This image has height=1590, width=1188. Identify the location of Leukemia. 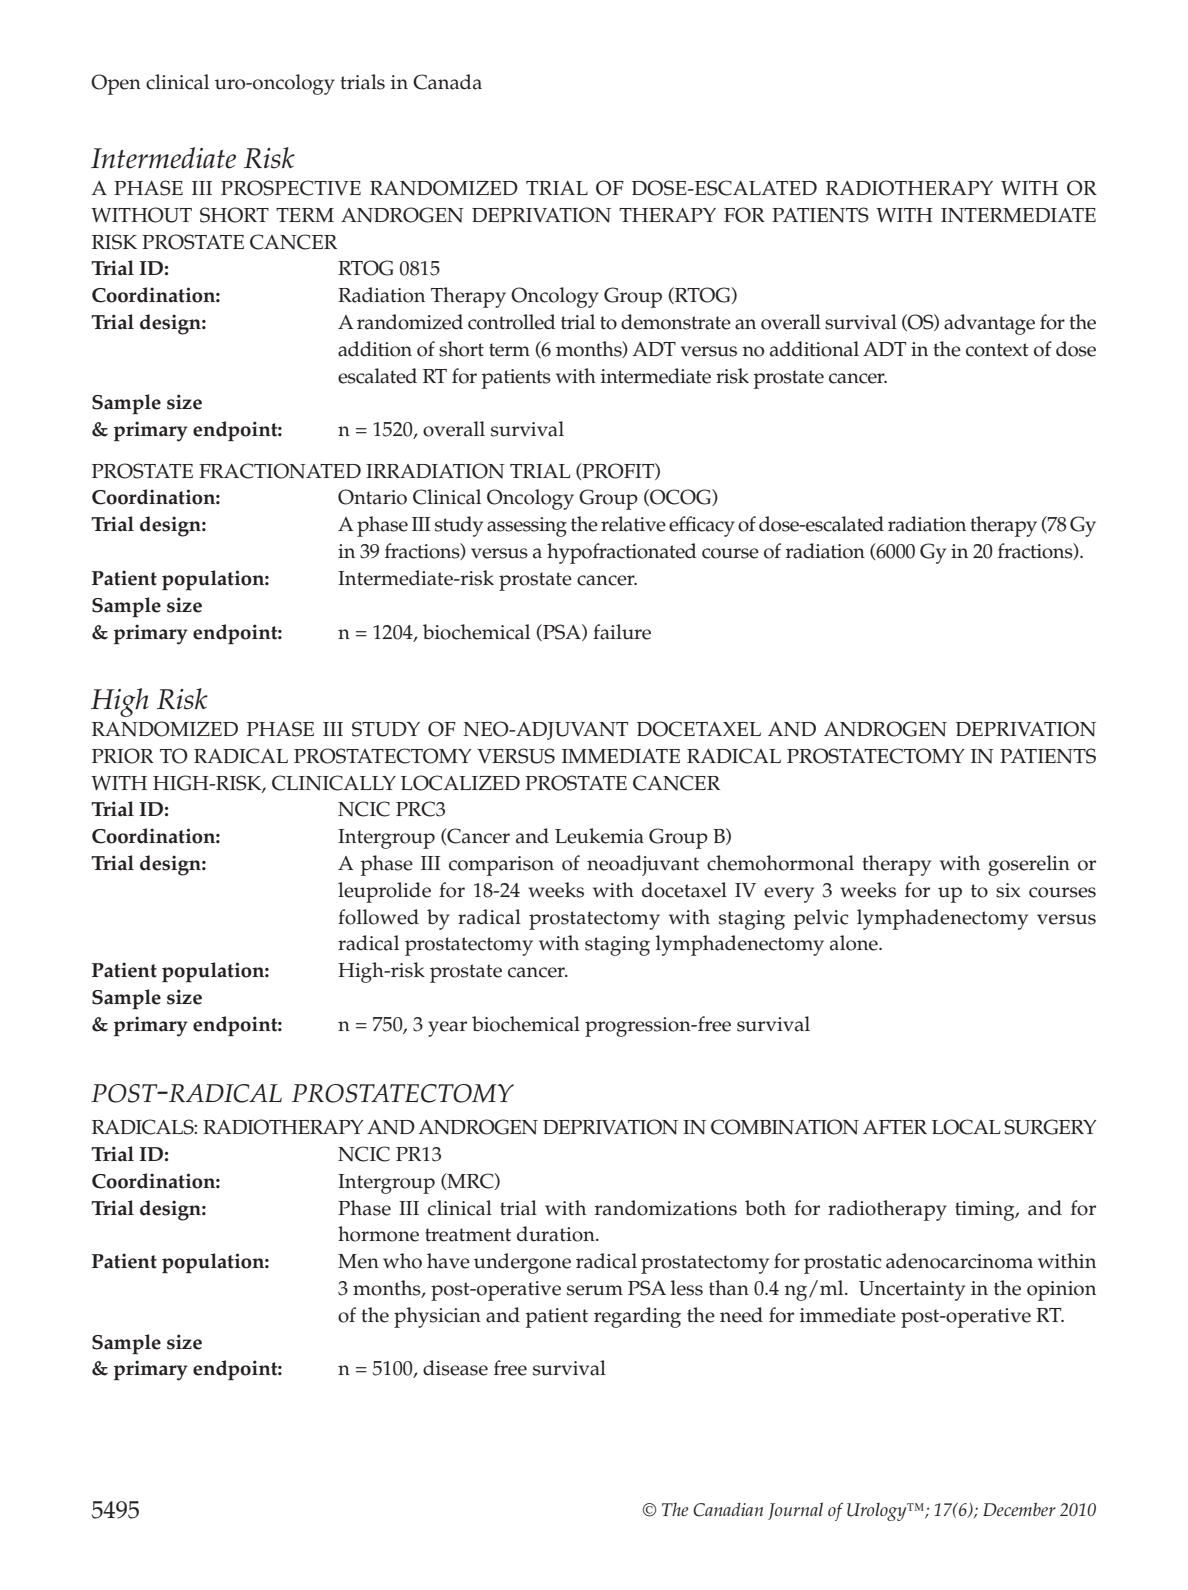
(599, 836).
